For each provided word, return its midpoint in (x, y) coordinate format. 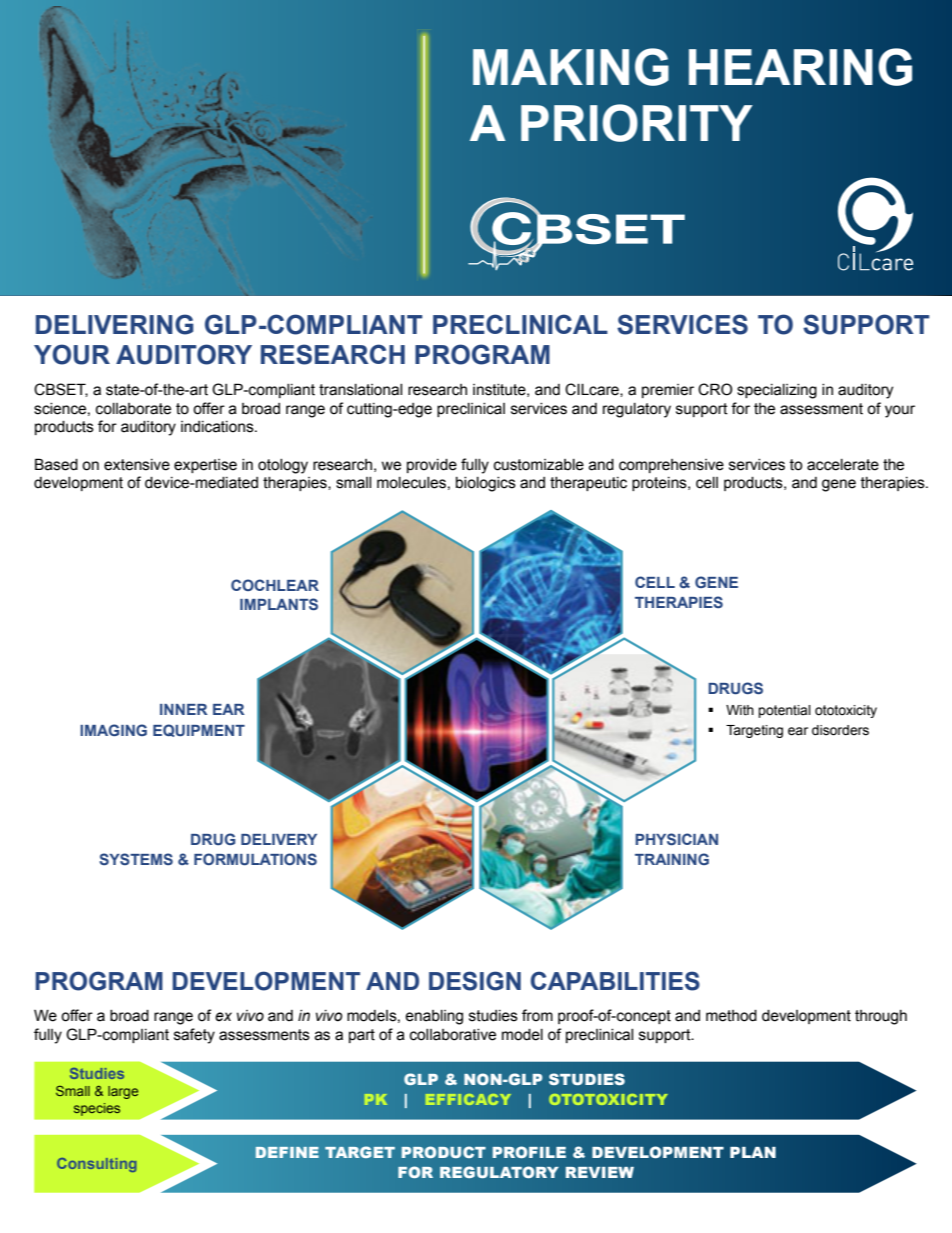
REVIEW (600, 1172)
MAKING (571, 67)
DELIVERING (115, 324)
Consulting (97, 1165)
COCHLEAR (275, 585)
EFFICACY (468, 1099)
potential (784, 711)
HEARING (800, 67)
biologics (486, 484)
